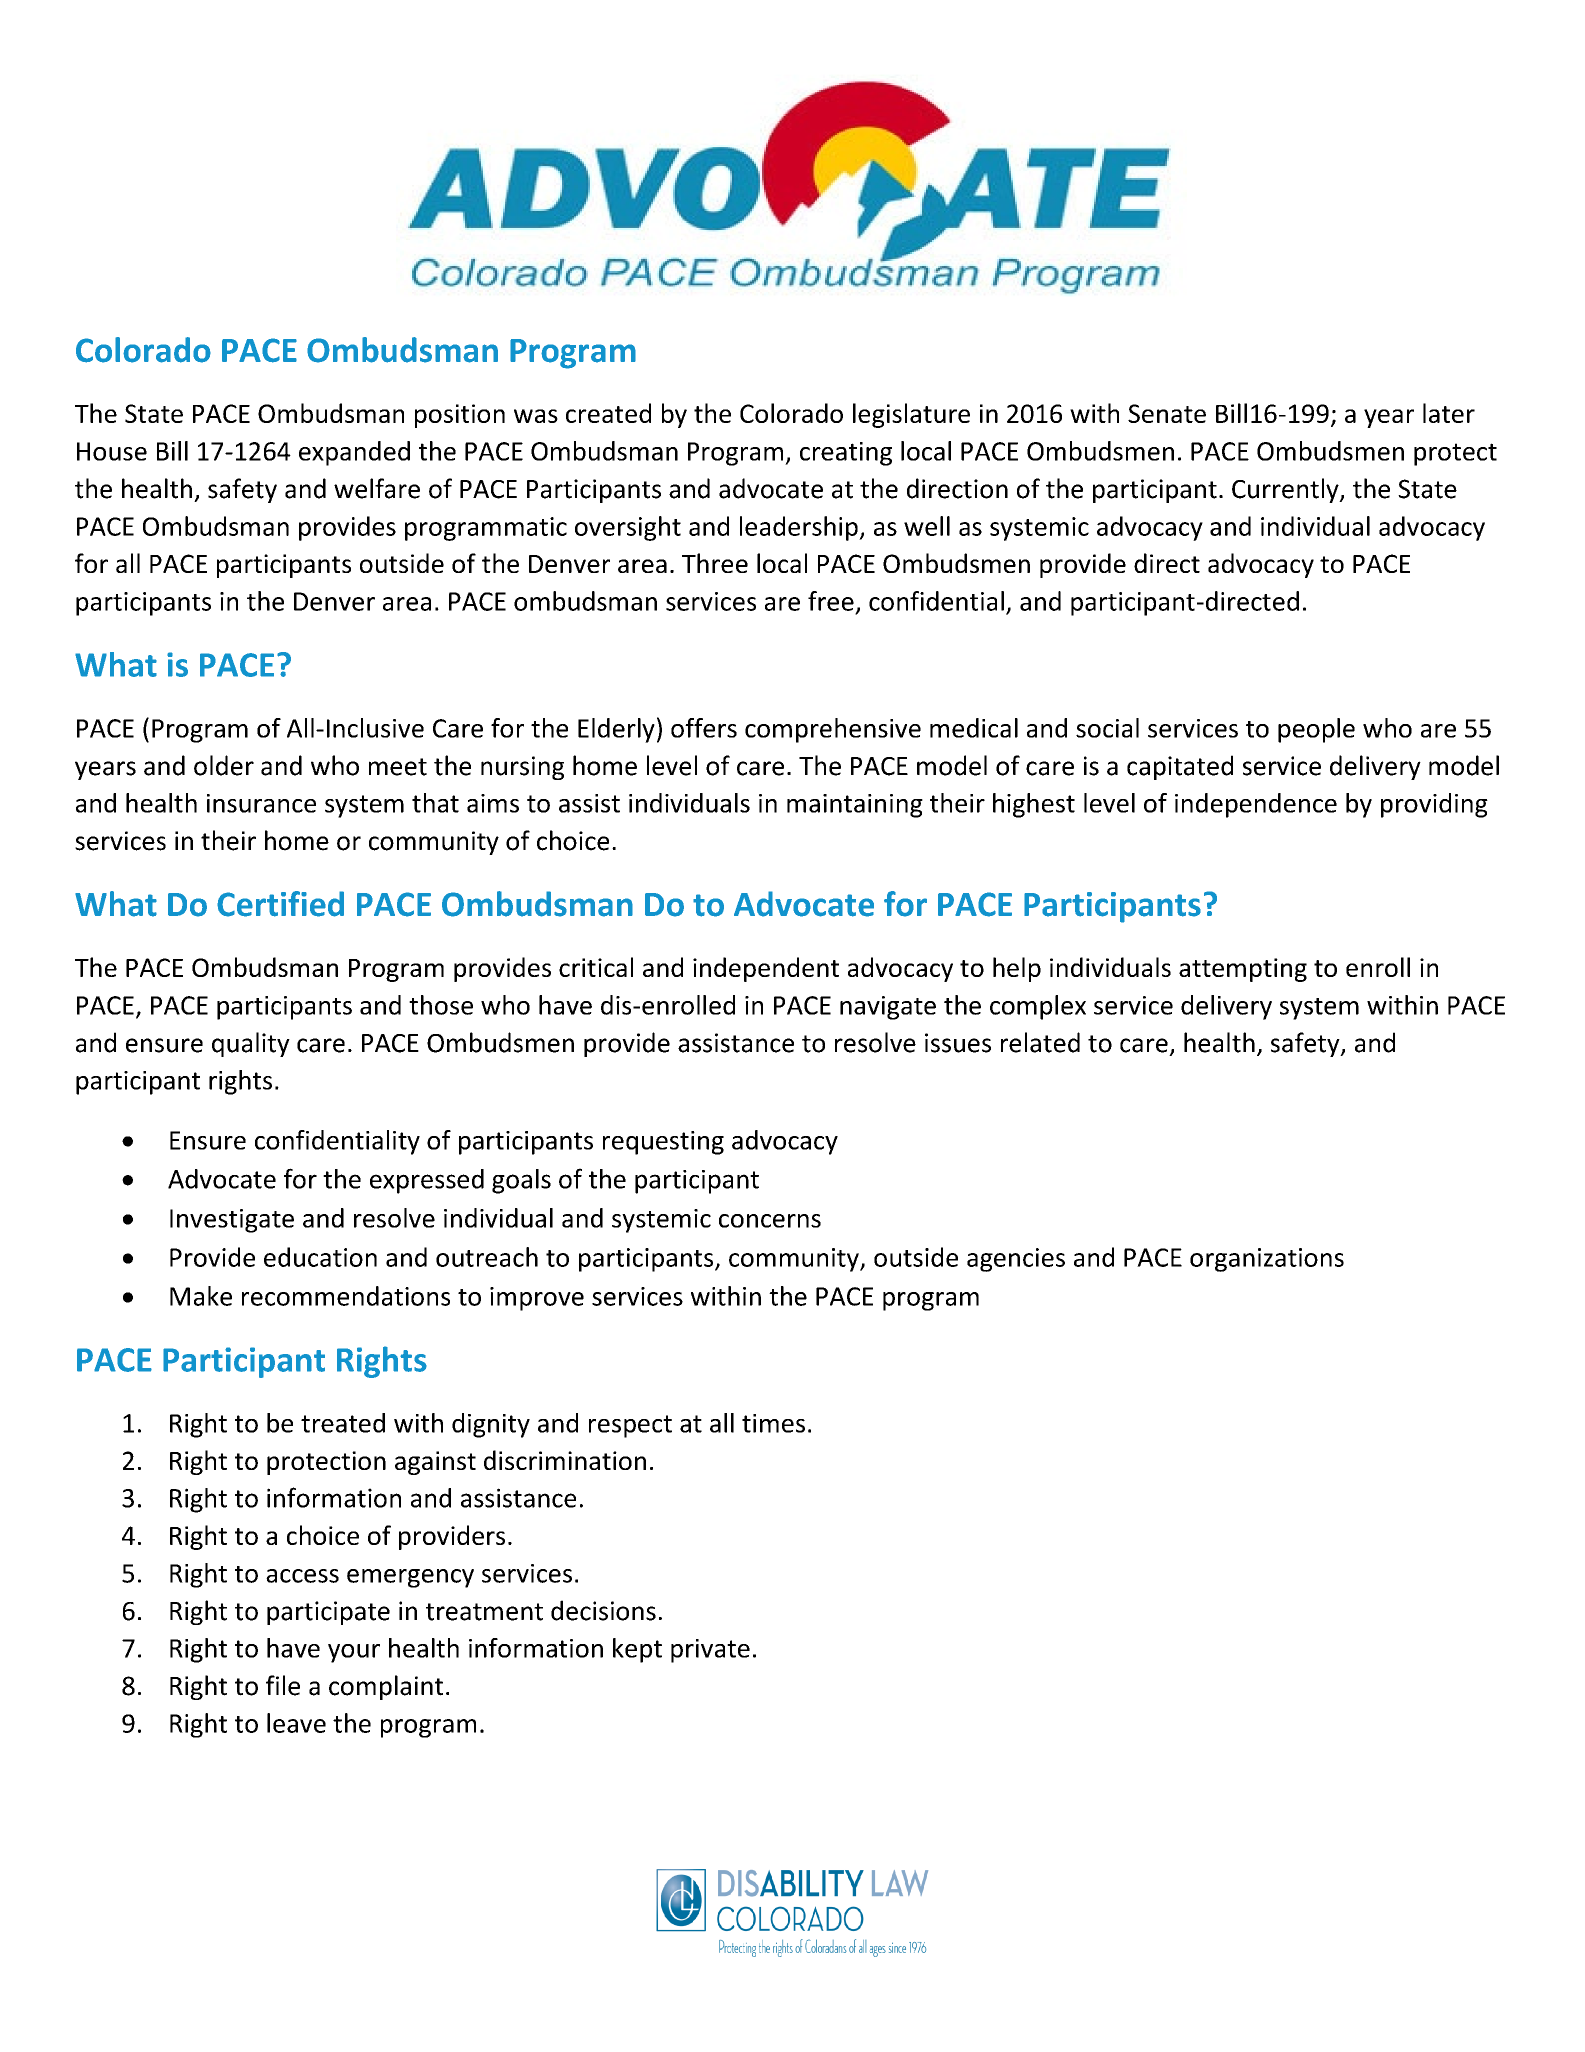 The width and height of the screenshot is (1585, 2052). What do you see at coordinates (1243, 970) in the screenshot?
I see `attempting` at bounding box center [1243, 970].
